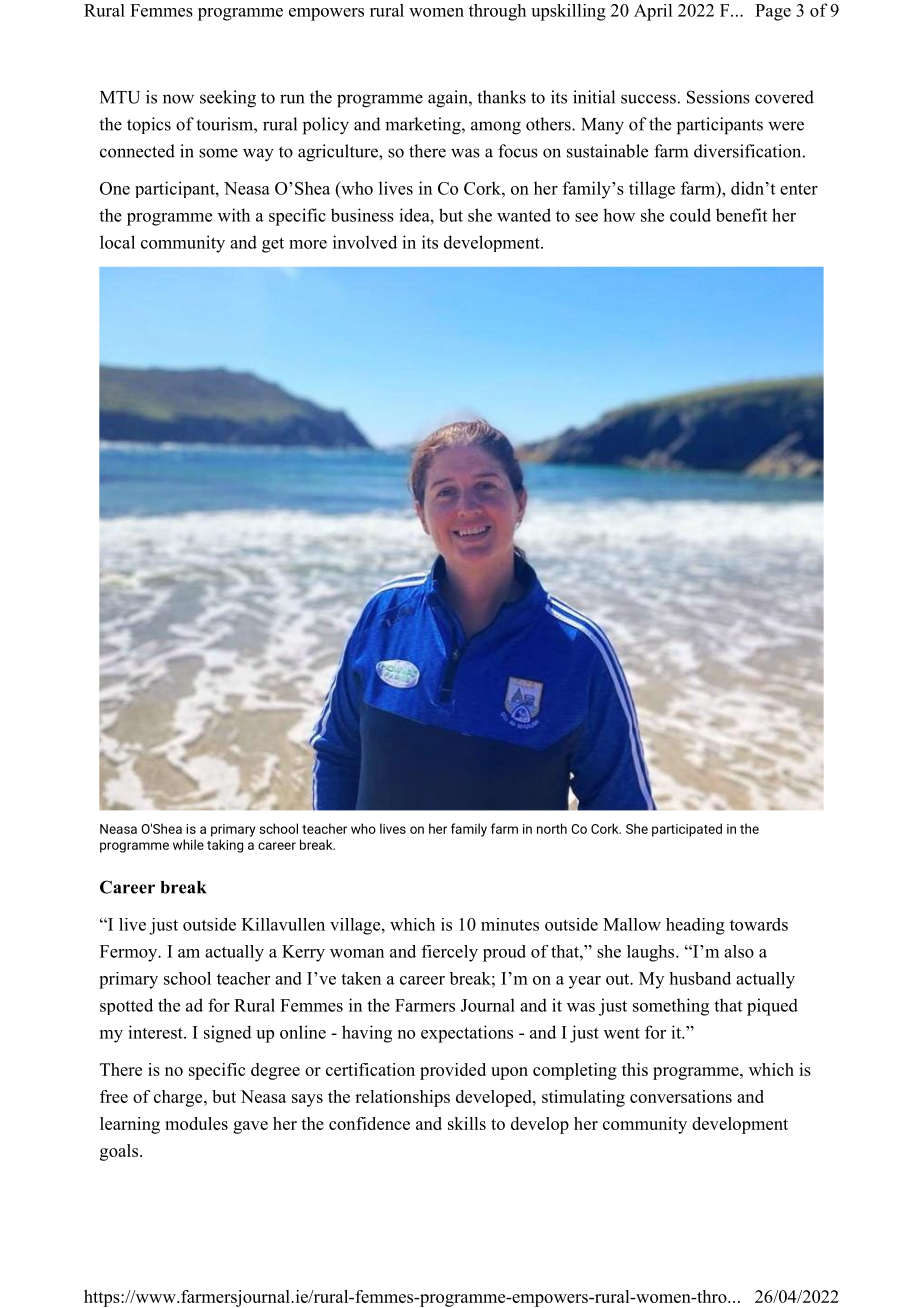 This screenshot has height=1308, width=924. Describe the element at coordinates (188, 844) in the screenshot. I see `while` at that location.
